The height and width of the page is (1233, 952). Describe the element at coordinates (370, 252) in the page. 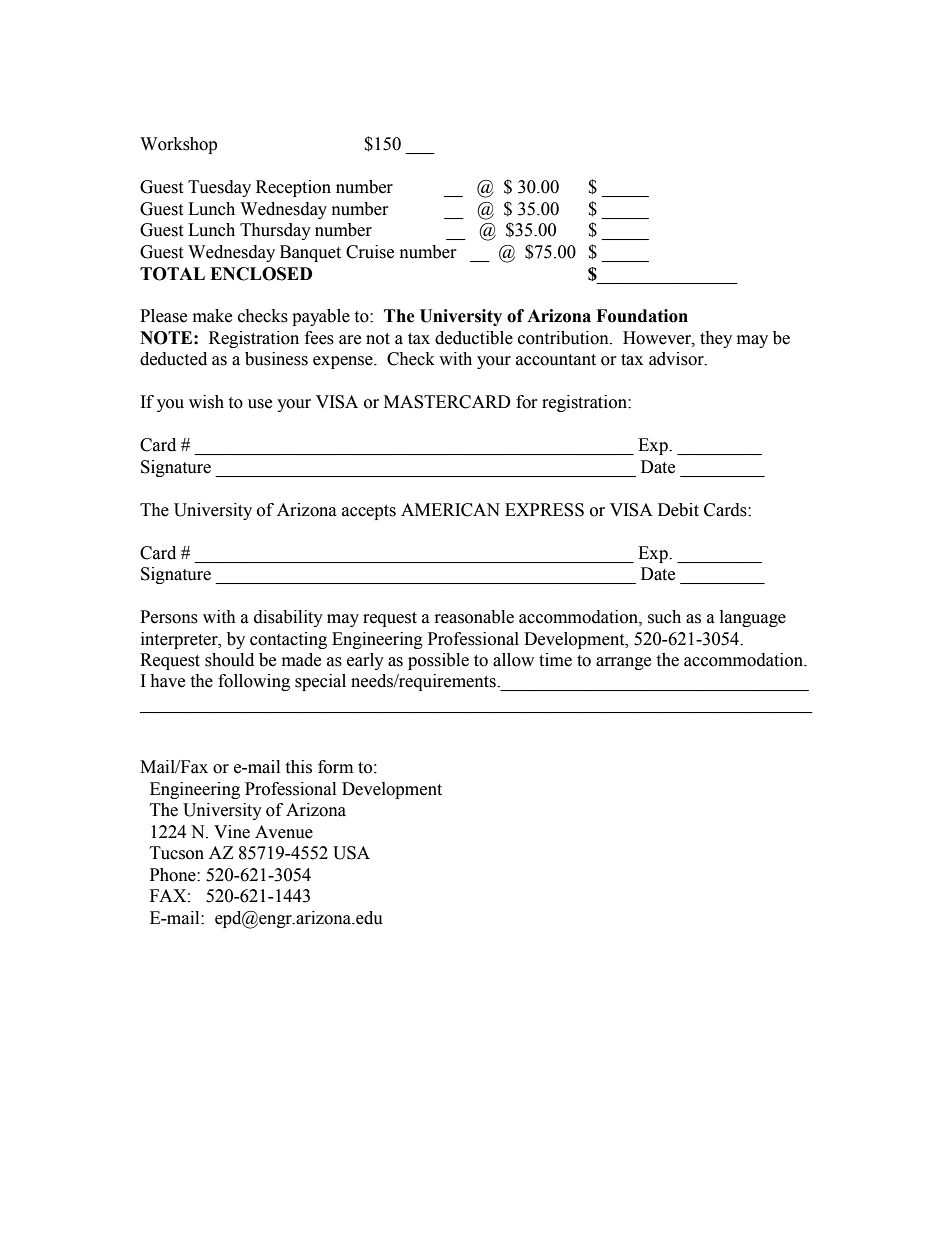

I see `Cruise` at that location.
